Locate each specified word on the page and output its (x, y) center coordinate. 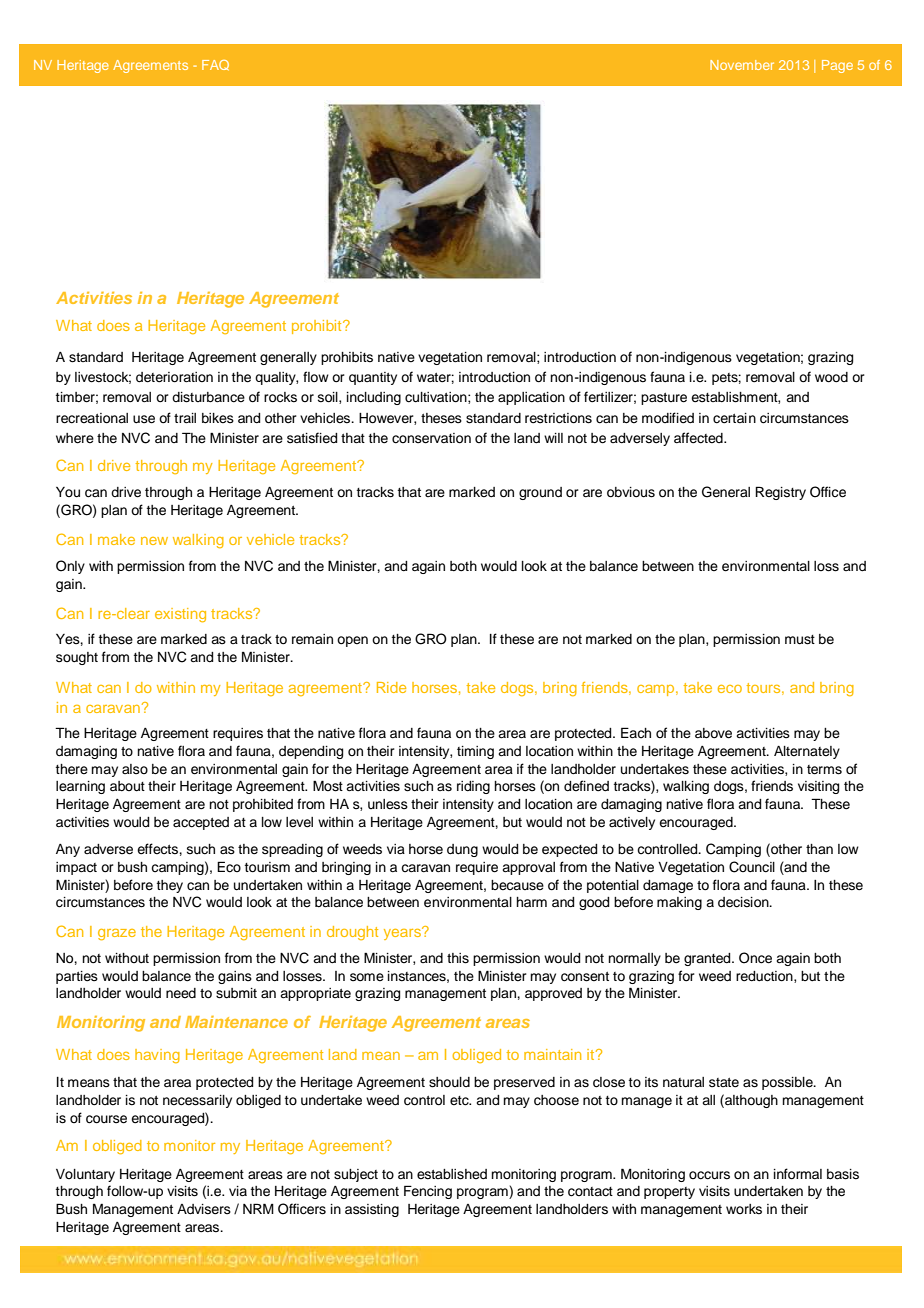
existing (180, 615)
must (800, 640)
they (170, 886)
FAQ (215, 65)
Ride (391, 687)
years (403, 933)
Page (837, 66)
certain (734, 418)
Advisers (204, 1209)
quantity (373, 378)
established (452, 1174)
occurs (709, 1175)
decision (744, 902)
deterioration (174, 377)
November (742, 65)
